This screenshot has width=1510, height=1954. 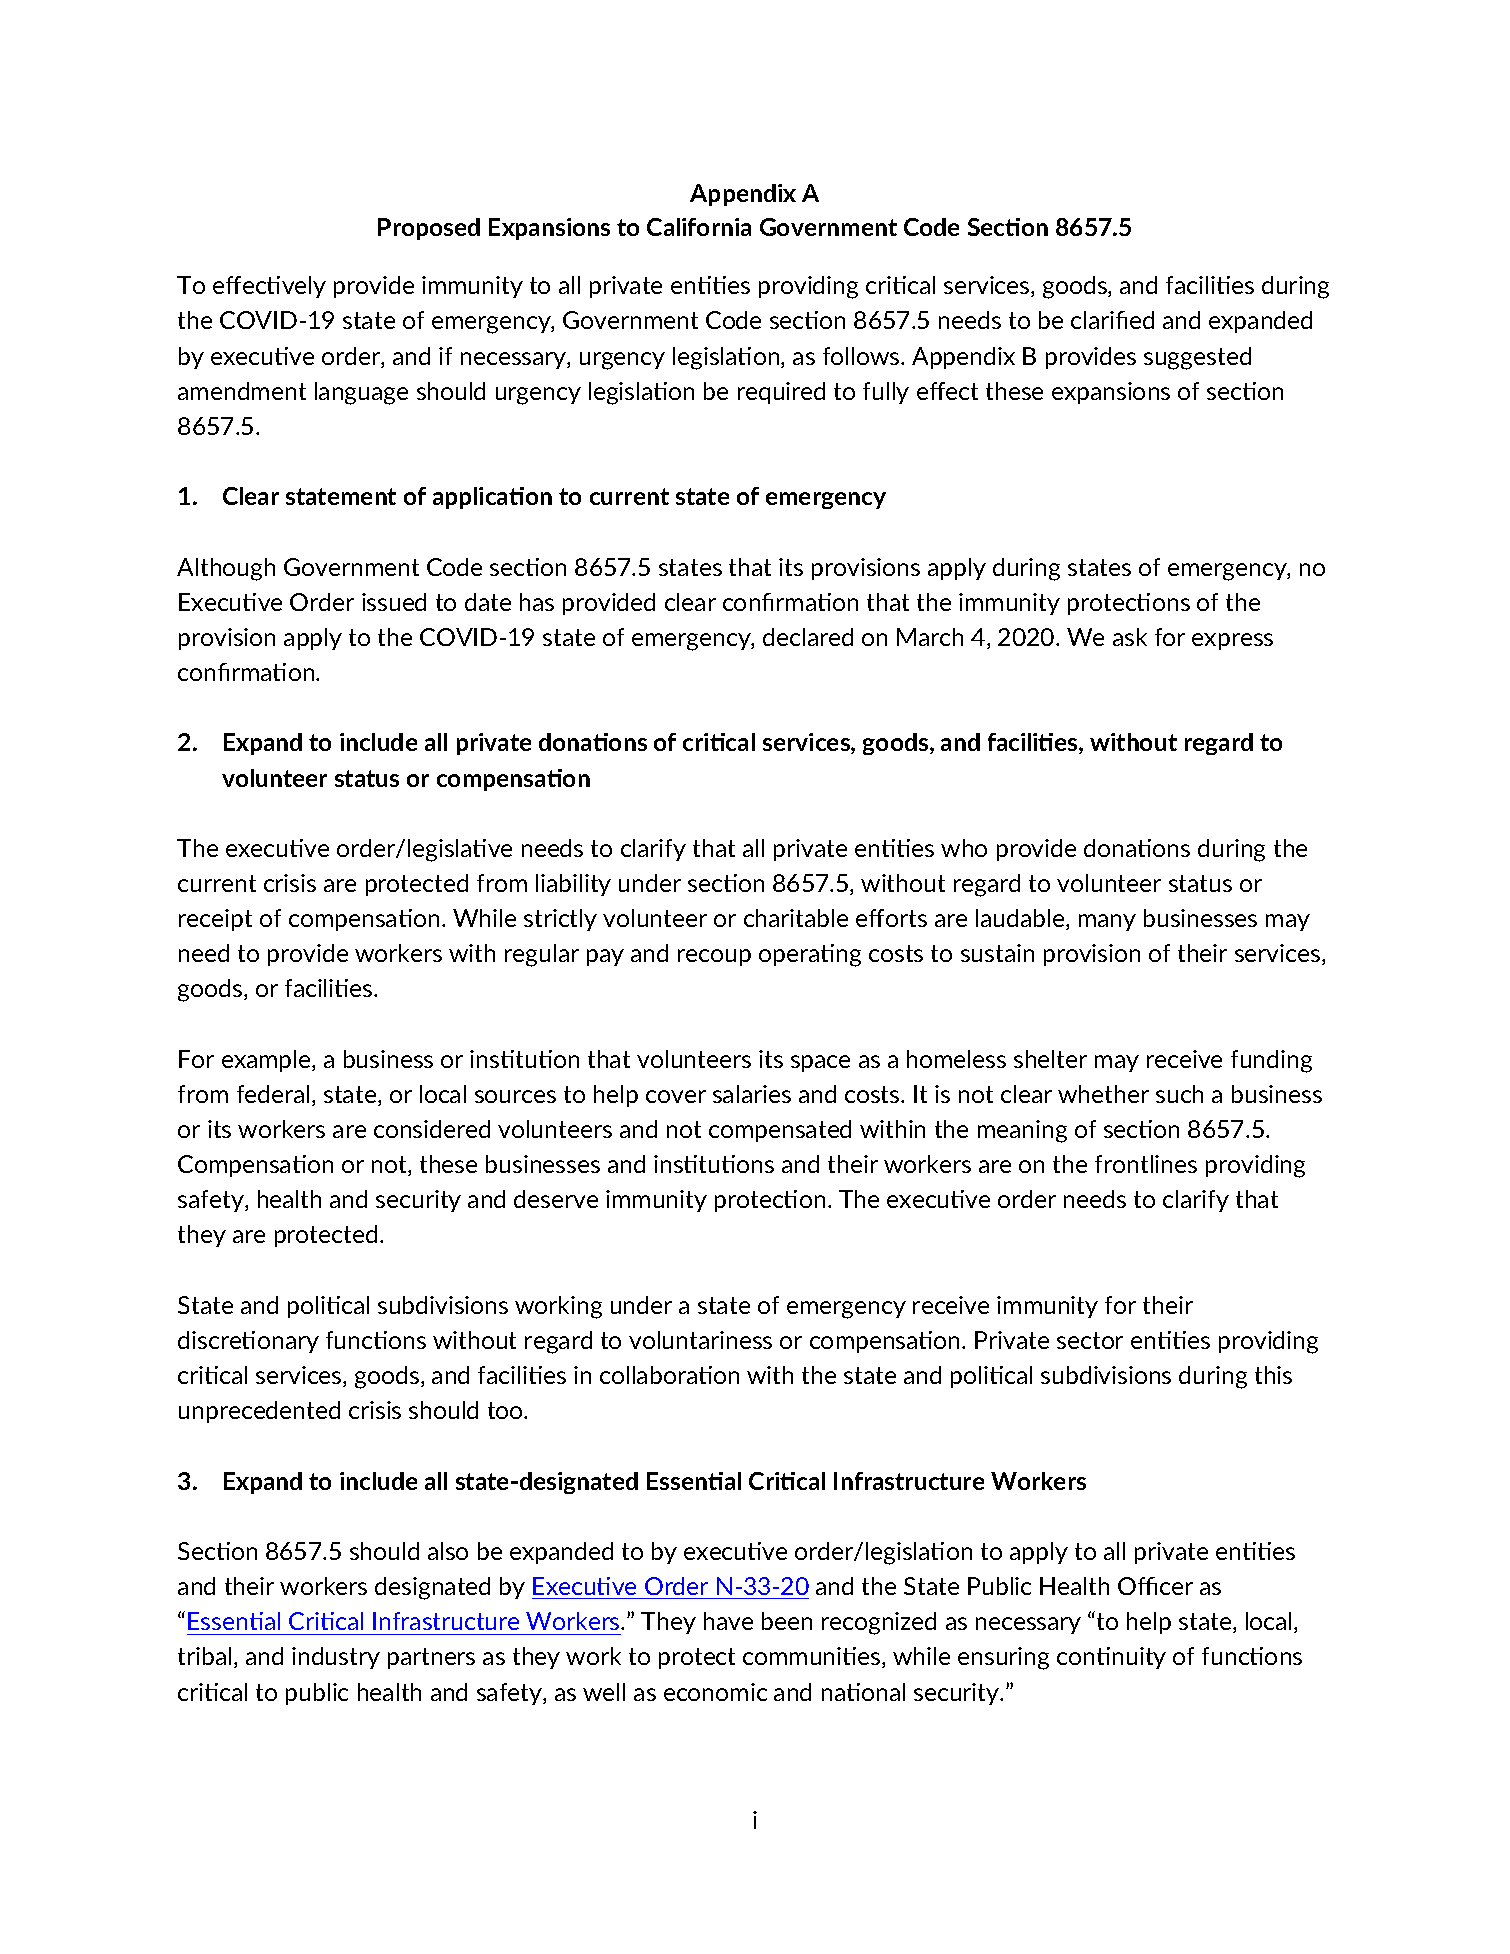 I want to click on declared, so click(x=808, y=637).
